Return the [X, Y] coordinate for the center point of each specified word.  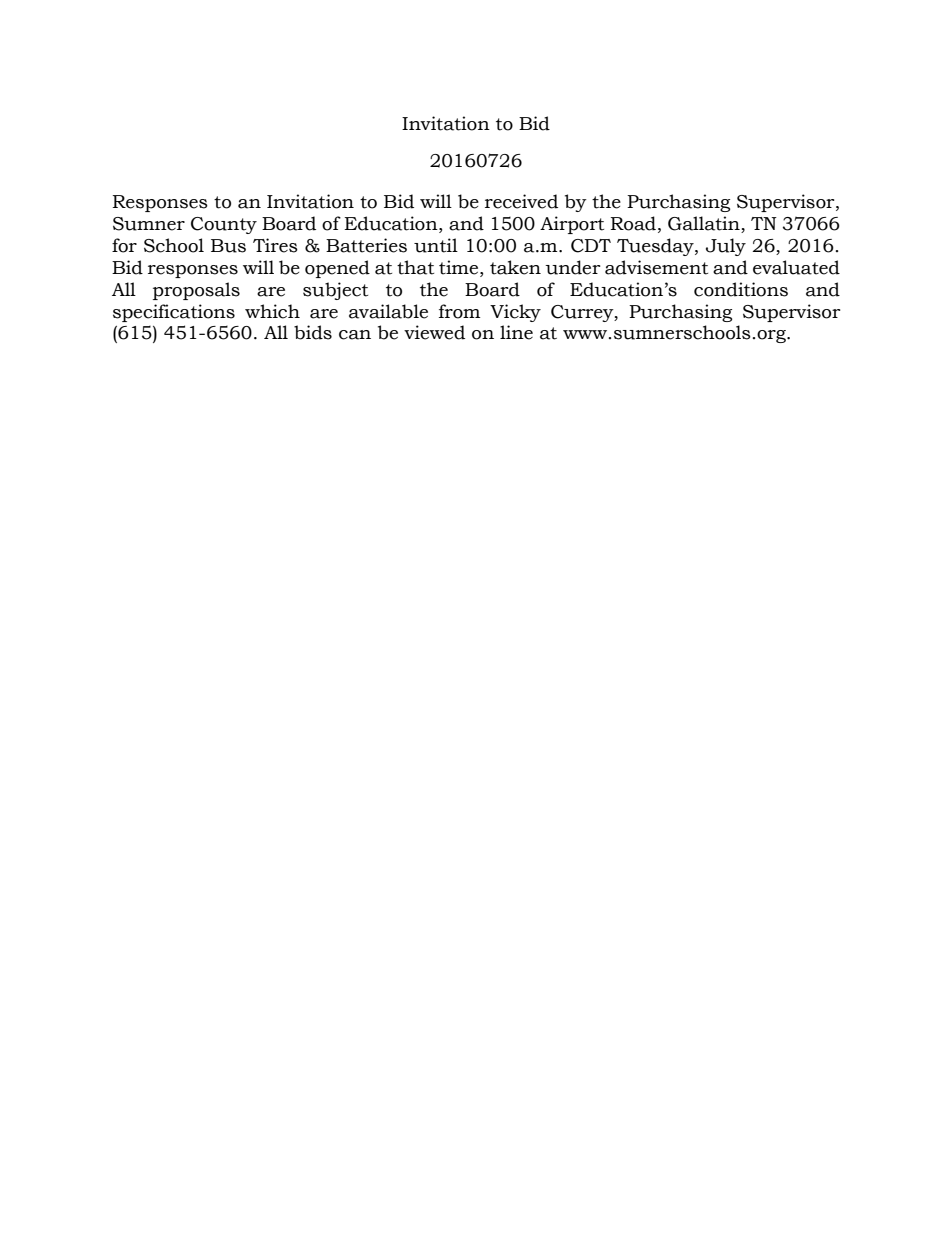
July [726, 247]
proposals [196, 291]
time [460, 267]
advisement [656, 267]
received [521, 201]
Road [633, 223]
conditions [741, 289]
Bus [228, 246]
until [436, 245]
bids [313, 332]
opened [337, 269]
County [224, 225]
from [459, 311]
